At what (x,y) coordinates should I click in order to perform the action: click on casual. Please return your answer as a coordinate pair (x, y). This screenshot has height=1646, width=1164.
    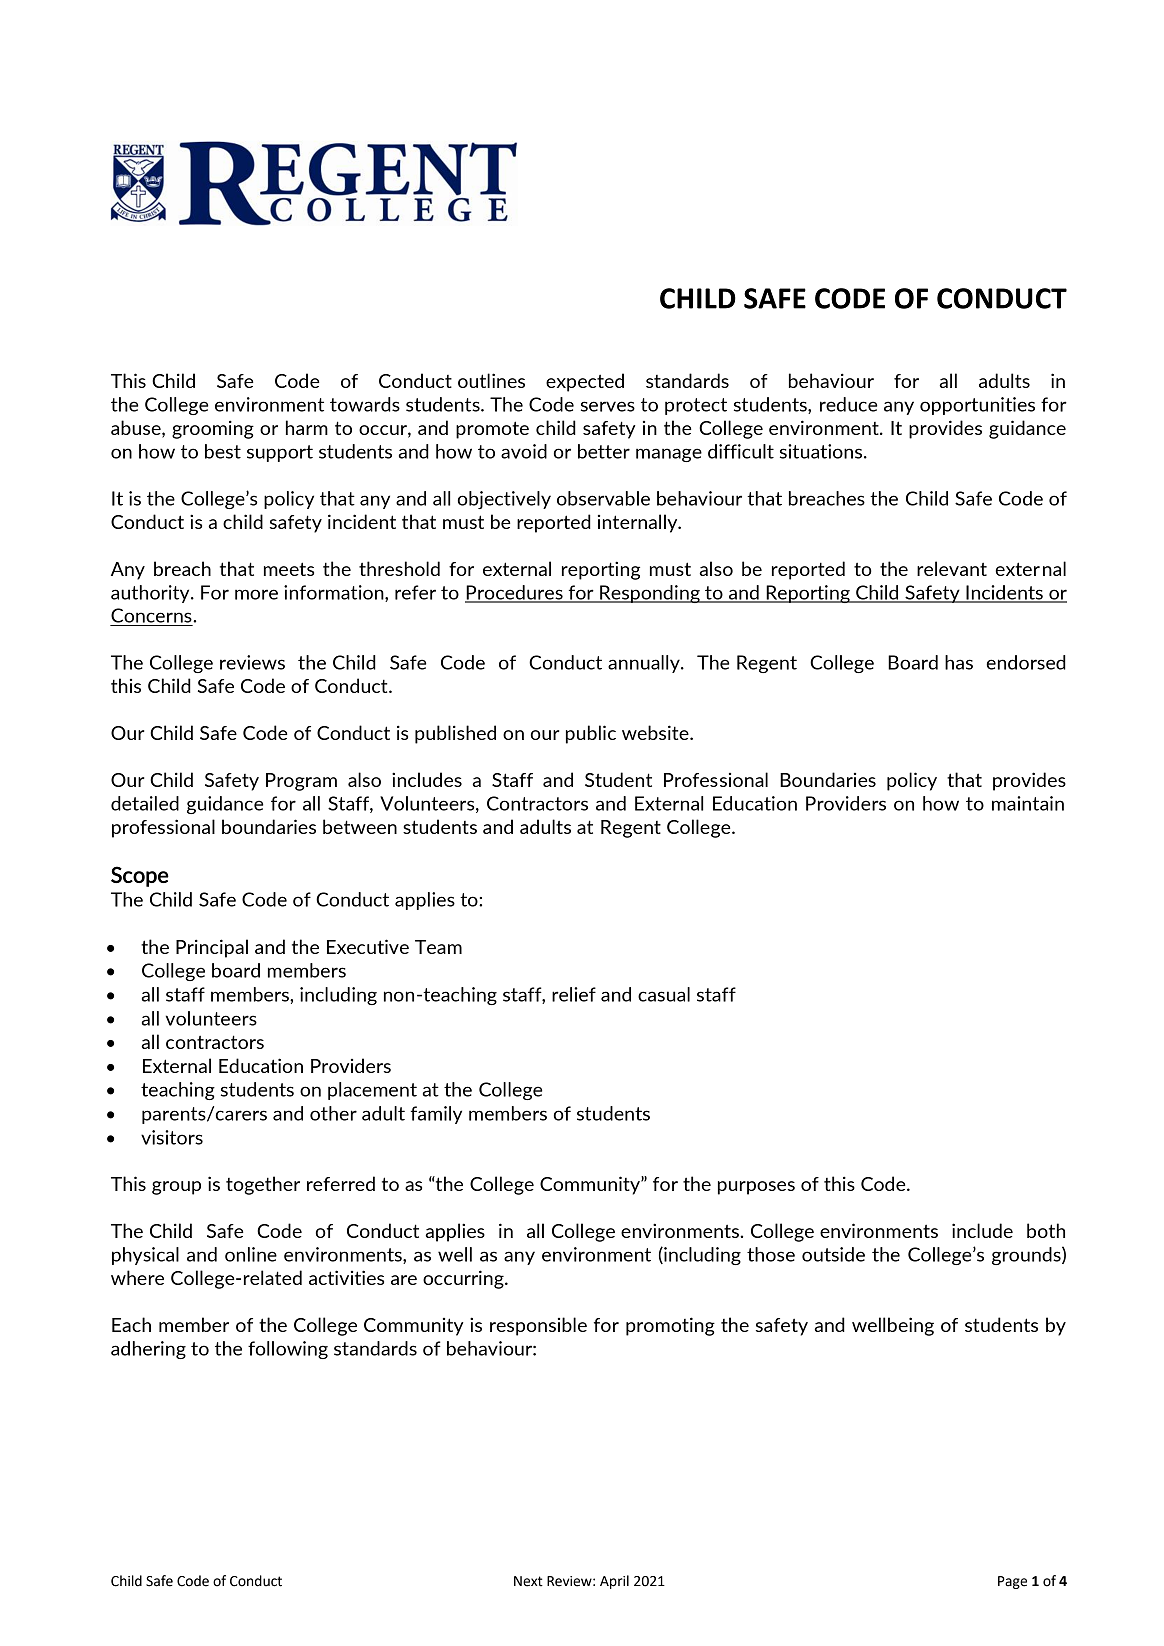
    Looking at the image, I should click on (664, 994).
